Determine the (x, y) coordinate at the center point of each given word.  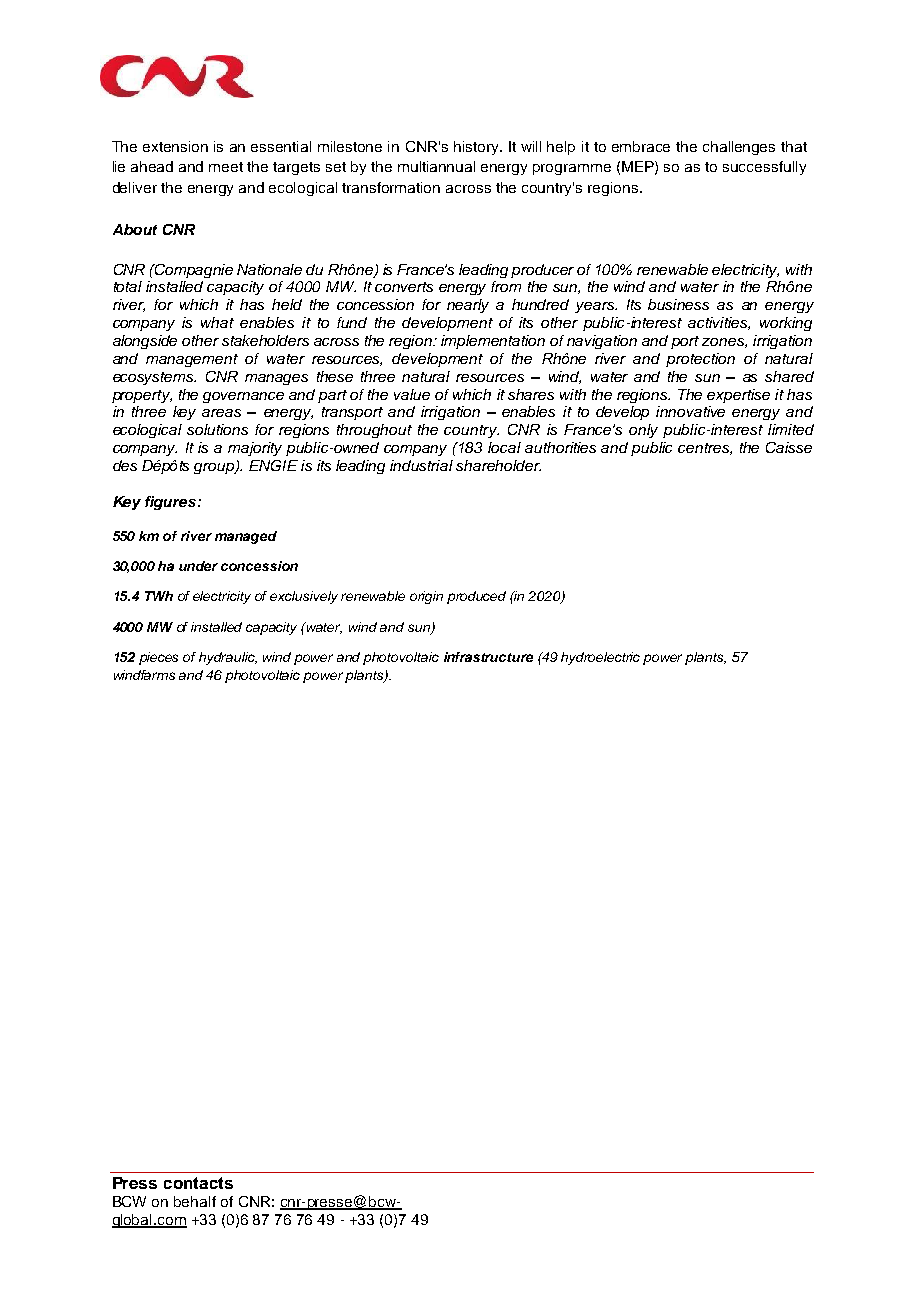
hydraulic (228, 658)
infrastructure (488, 657)
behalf (195, 1201)
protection (700, 360)
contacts (198, 1183)
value (412, 394)
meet (226, 167)
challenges (739, 148)
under (198, 566)
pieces (158, 658)
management (192, 360)
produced (476, 597)
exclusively (304, 597)
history (478, 148)
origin (426, 597)
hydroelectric (600, 658)
